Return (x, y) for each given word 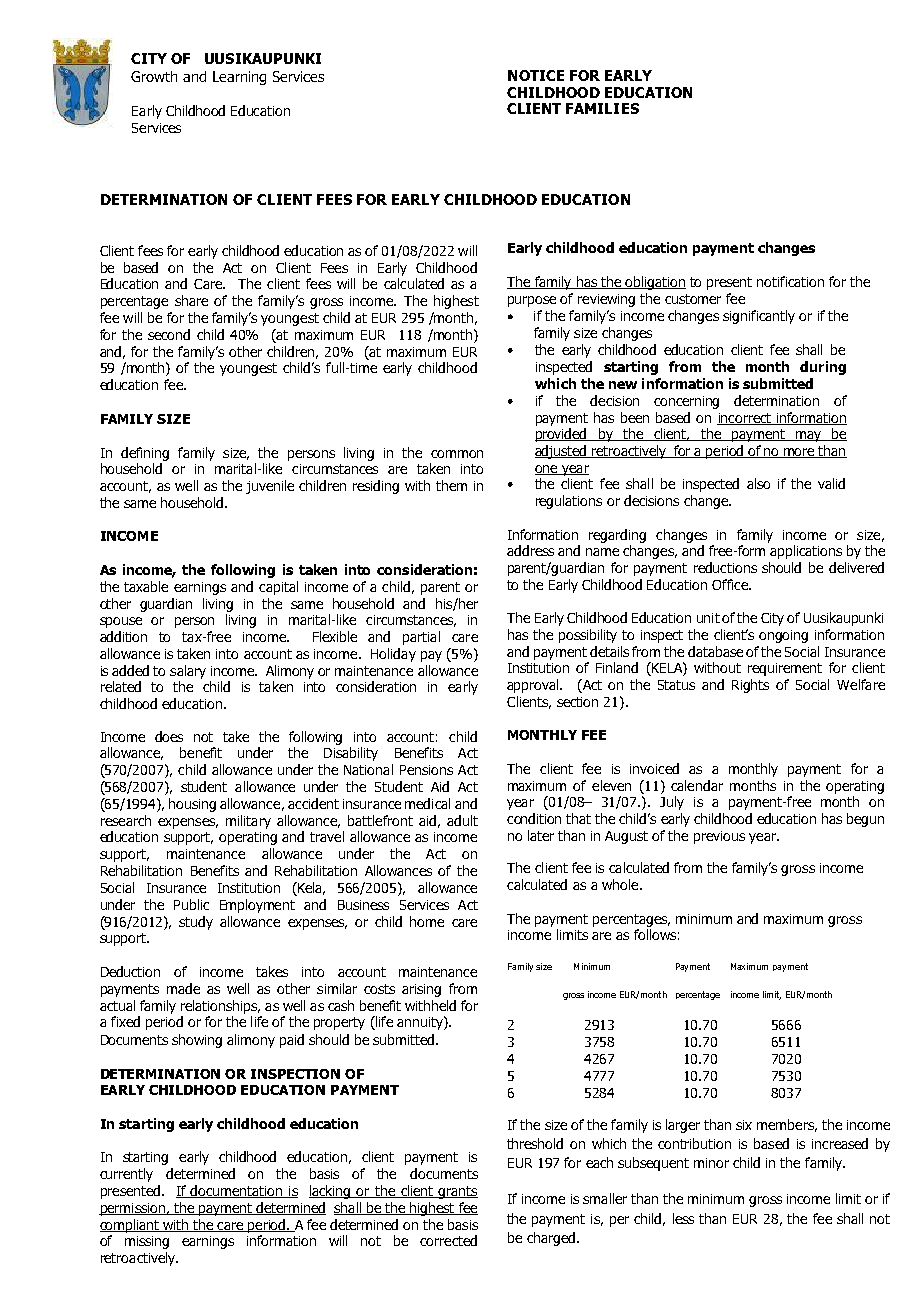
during (823, 368)
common (457, 454)
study (196, 923)
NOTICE (536, 75)
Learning (239, 78)
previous (719, 837)
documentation (237, 1191)
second (169, 334)
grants (457, 1192)
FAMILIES (602, 108)
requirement (785, 669)
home (427, 921)
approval (534, 686)
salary (188, 672)
